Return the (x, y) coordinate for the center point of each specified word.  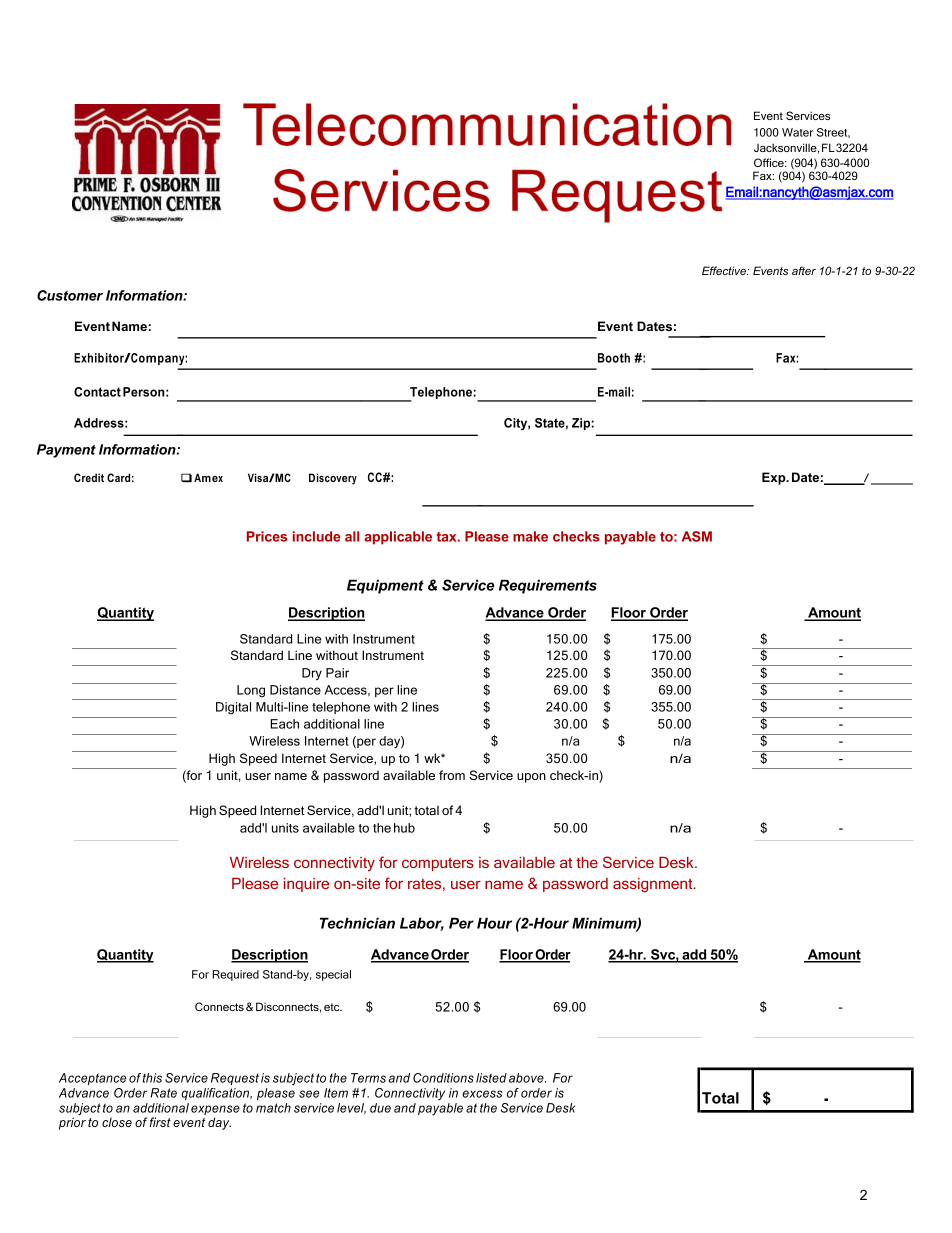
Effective (725, 270)
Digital (233, 708)
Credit (89, 477)
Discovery (333, 479)
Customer (70, 295)
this (152, 1078)
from (452, 775)
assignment (654, 885)
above (527, 1078)
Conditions (443, 1078)
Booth (614, 358)
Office (770, 162)
